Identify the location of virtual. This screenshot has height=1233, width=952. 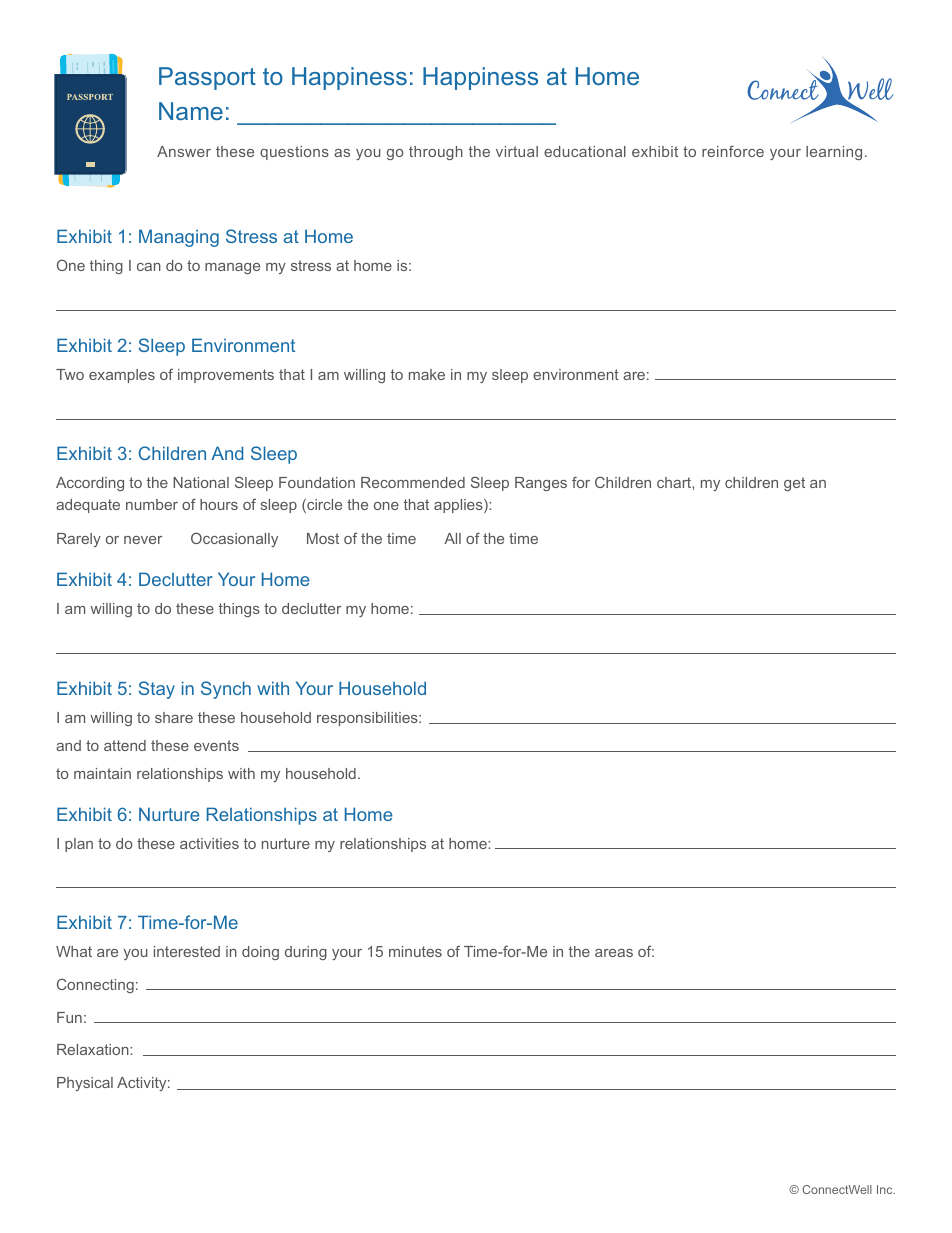
(517, 151).
